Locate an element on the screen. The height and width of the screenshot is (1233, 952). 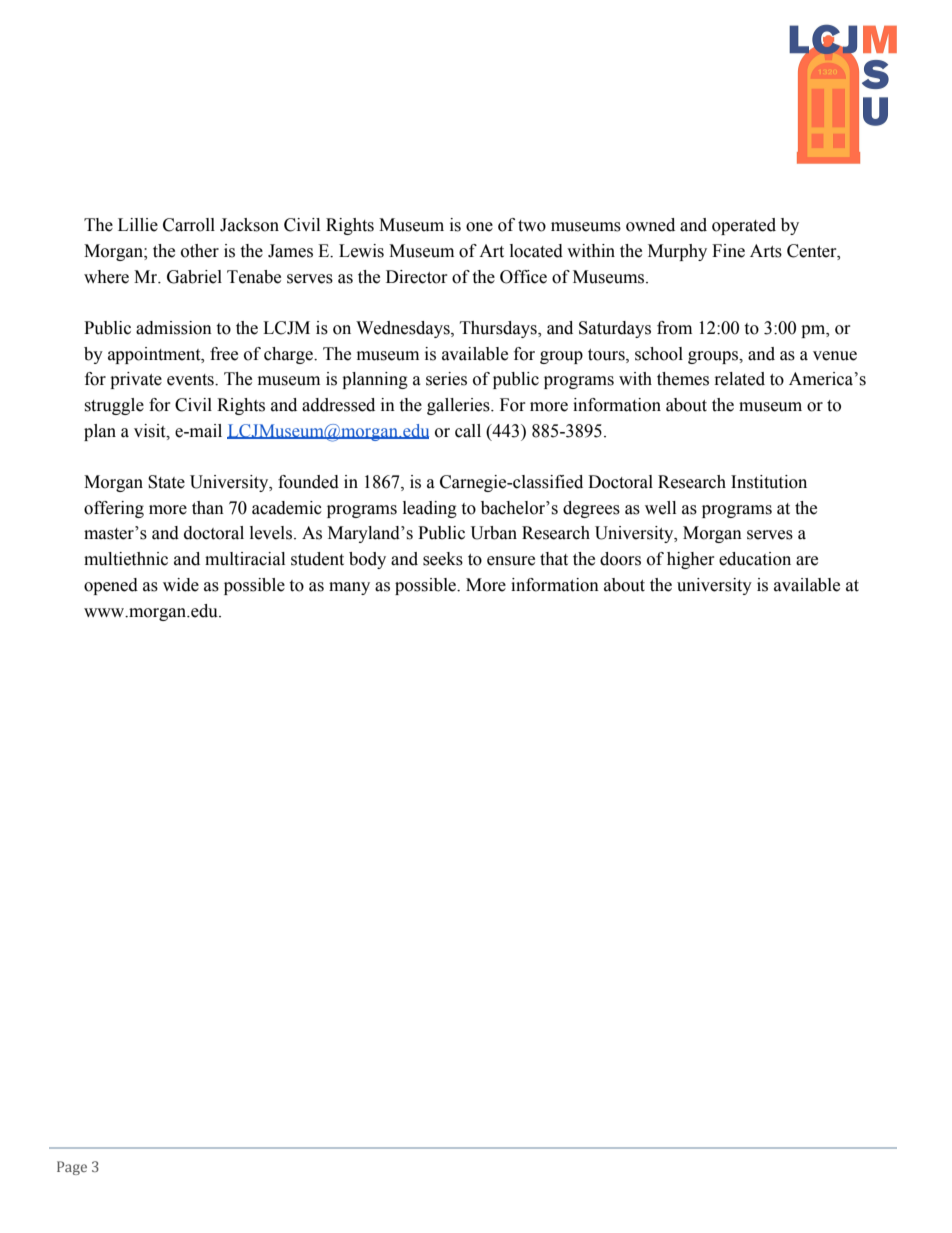
other is located at coordinates (200, 251).
